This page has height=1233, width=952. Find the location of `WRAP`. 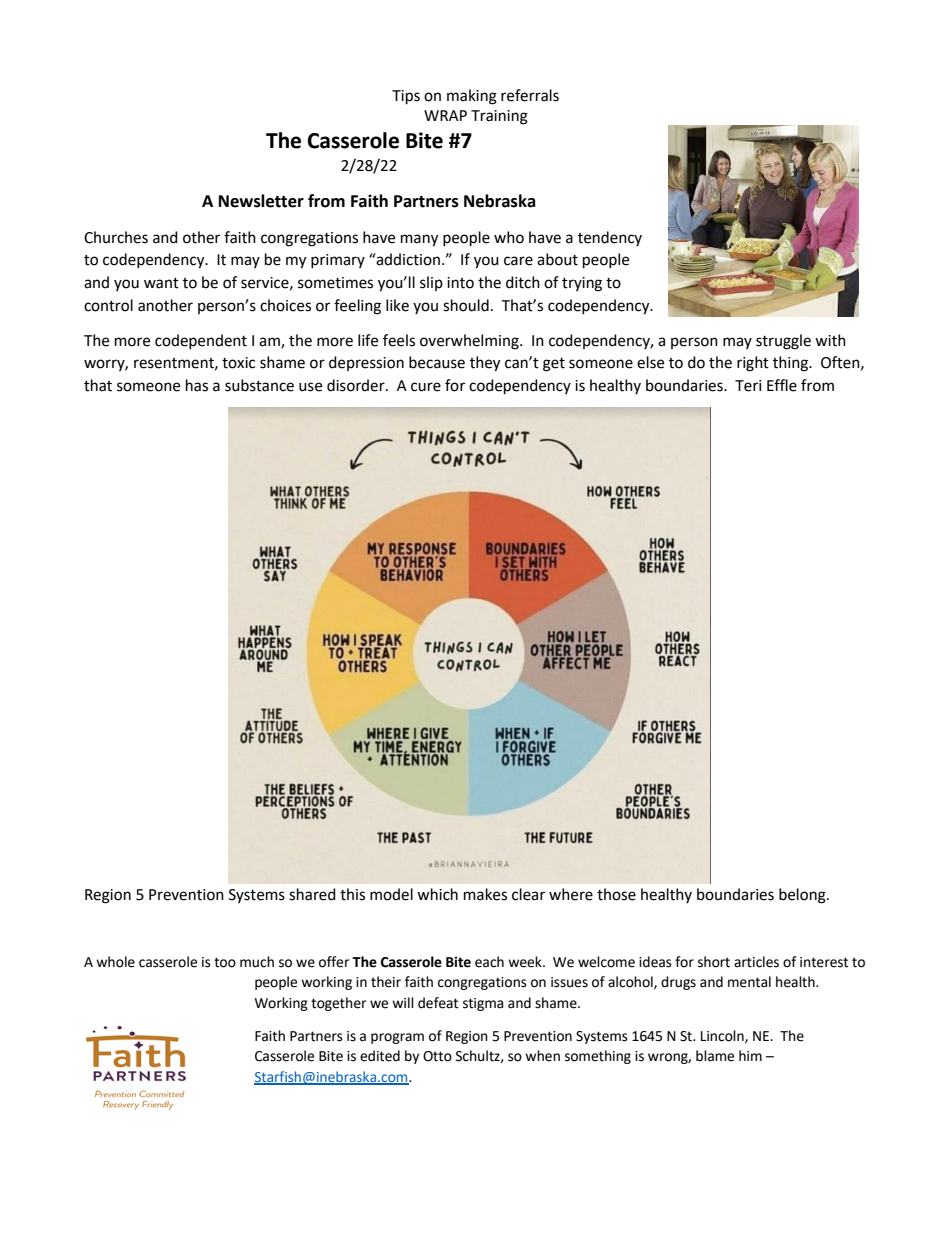

WRAP is located at coordinates (445, 115).
